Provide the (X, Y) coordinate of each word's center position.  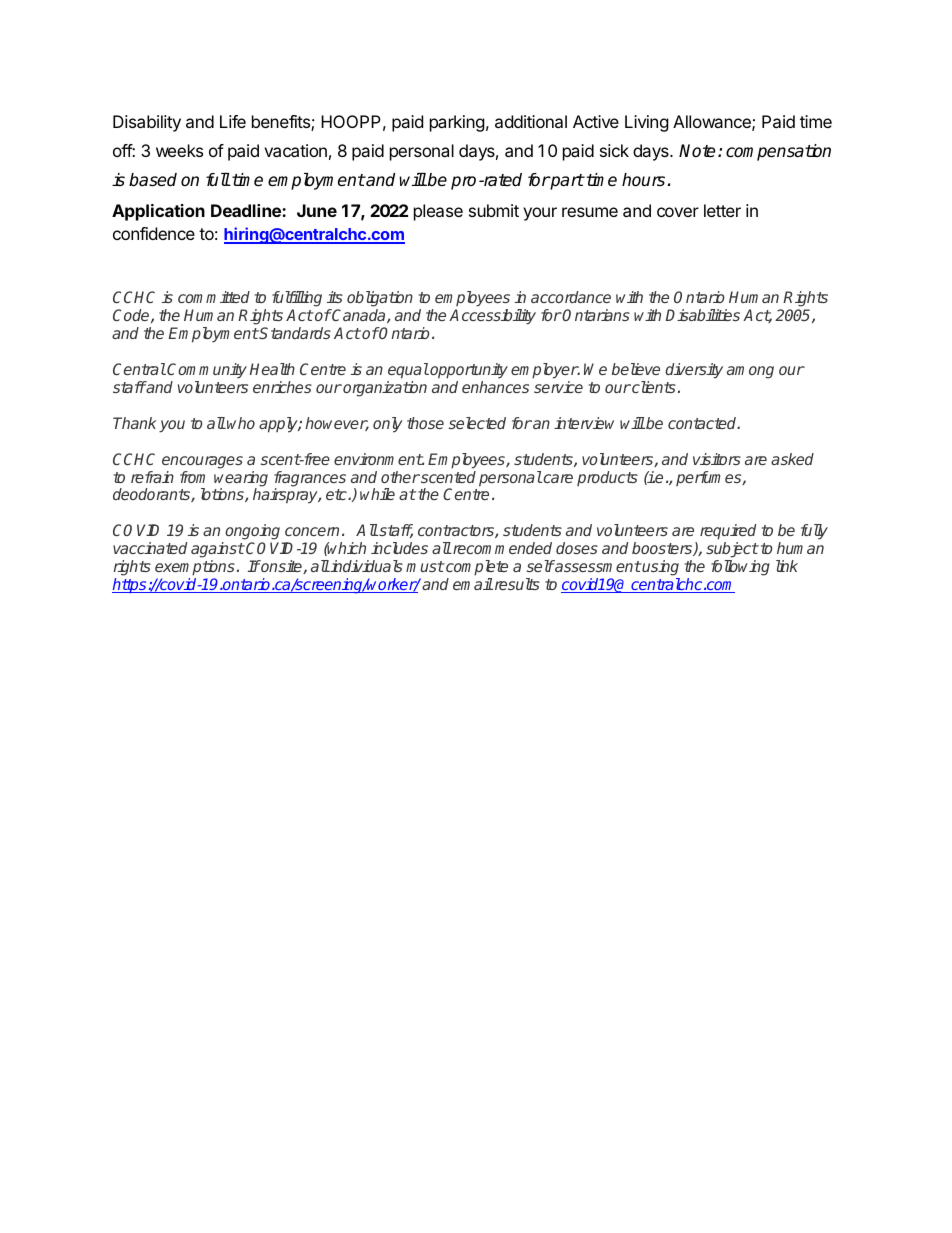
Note (697, 151)
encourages (202, 462)
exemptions (195, 568)
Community (207, 371)
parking (457, 123)
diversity (694, 371)
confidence (154, 233)
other (400, 477)
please (438, 212)
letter (722, 210)
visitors (717, 459)
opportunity (468, 371)
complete (476, 568)
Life (233, 121)
